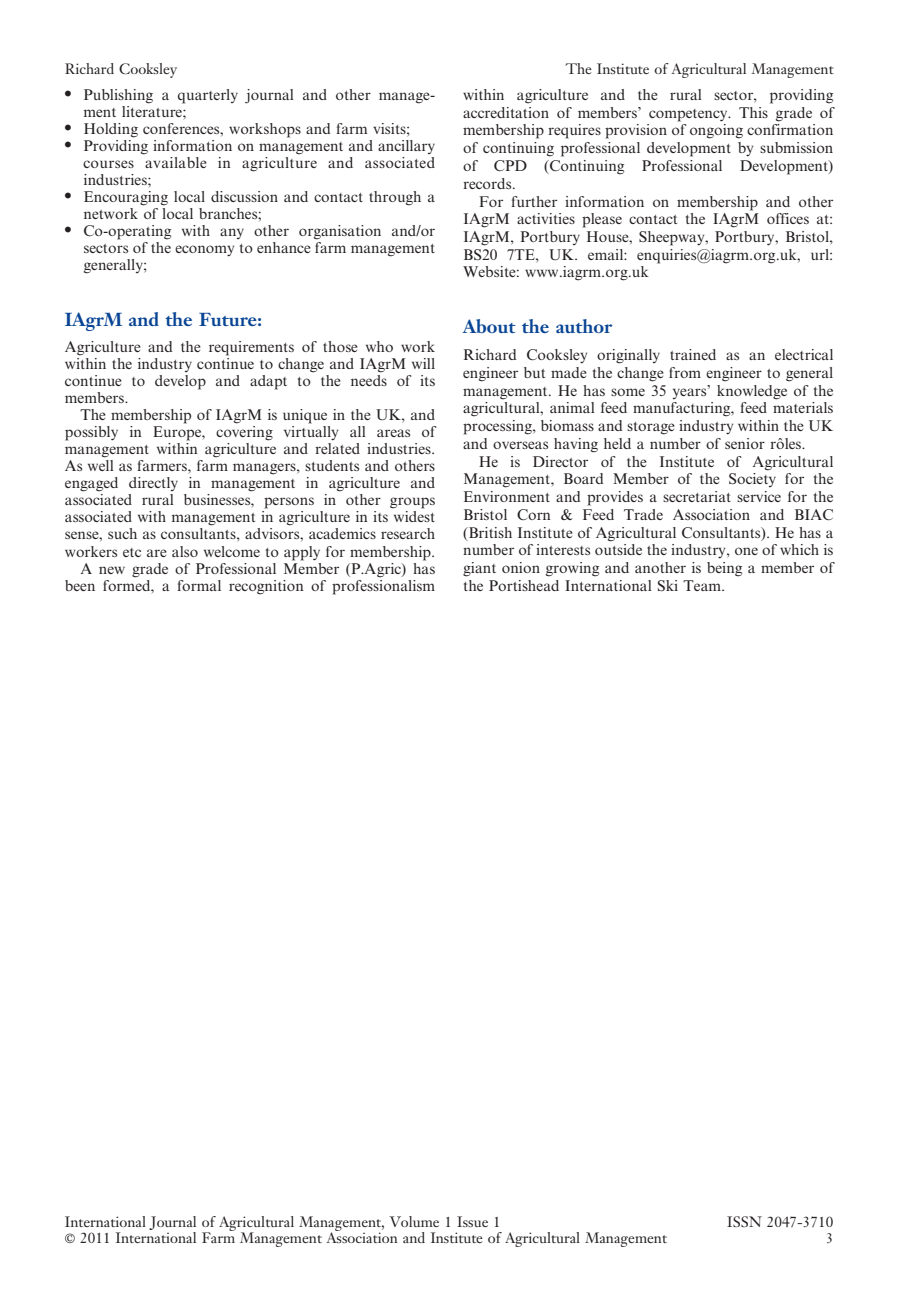  I want to click on Issue, so click(472, 1221).
